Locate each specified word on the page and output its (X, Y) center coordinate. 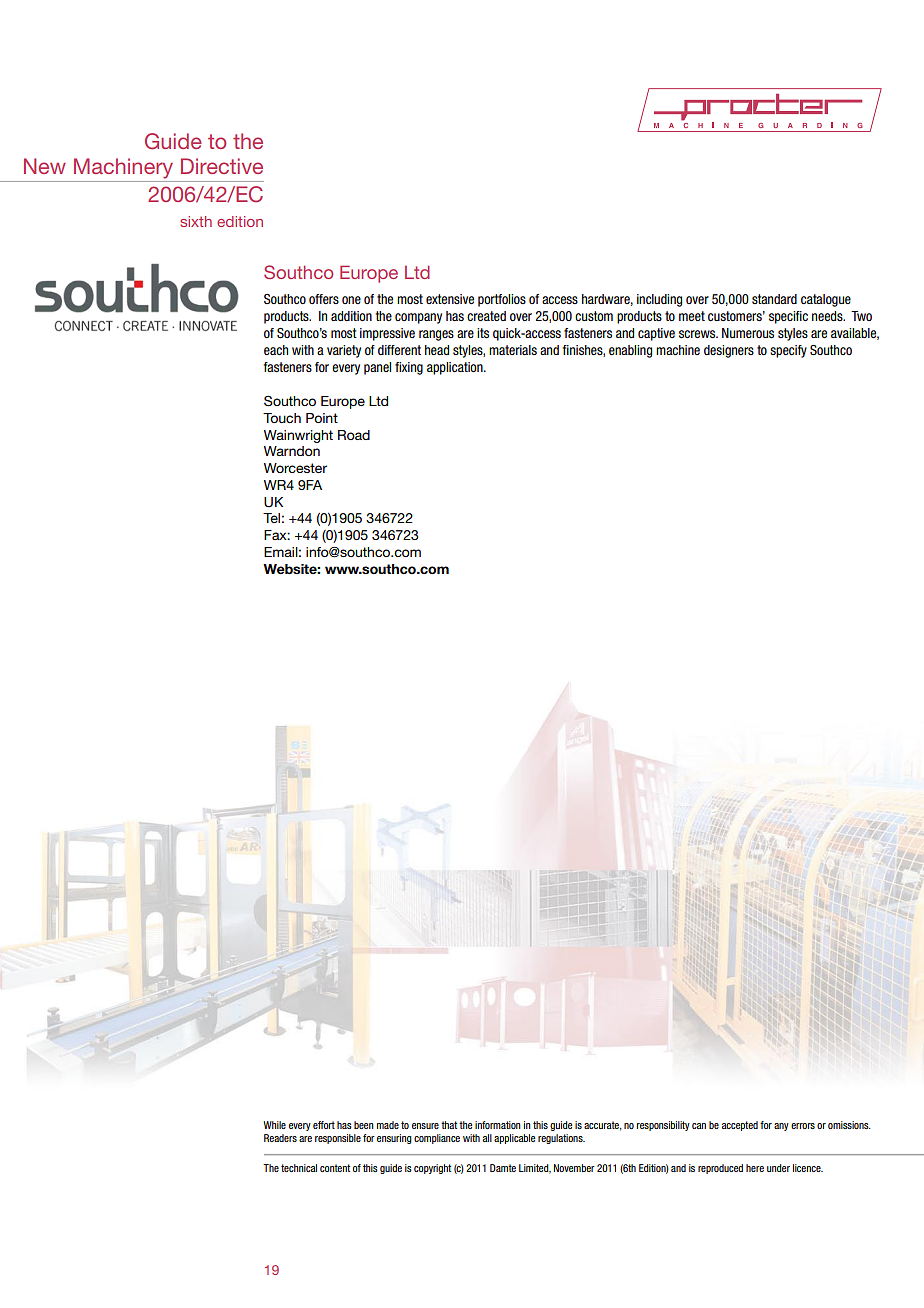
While (274, 1125)
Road (354, 435)
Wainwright (298, 436)
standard (774, 299)
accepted (740, 1126)
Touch (282, 418)
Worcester (295, 468)
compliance (437, 1139)
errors (803, 1126)
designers (729, 351)
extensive (450, 299)
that (449, 1125)
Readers (280, 1138)
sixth (196, 221)
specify (788, 351)
